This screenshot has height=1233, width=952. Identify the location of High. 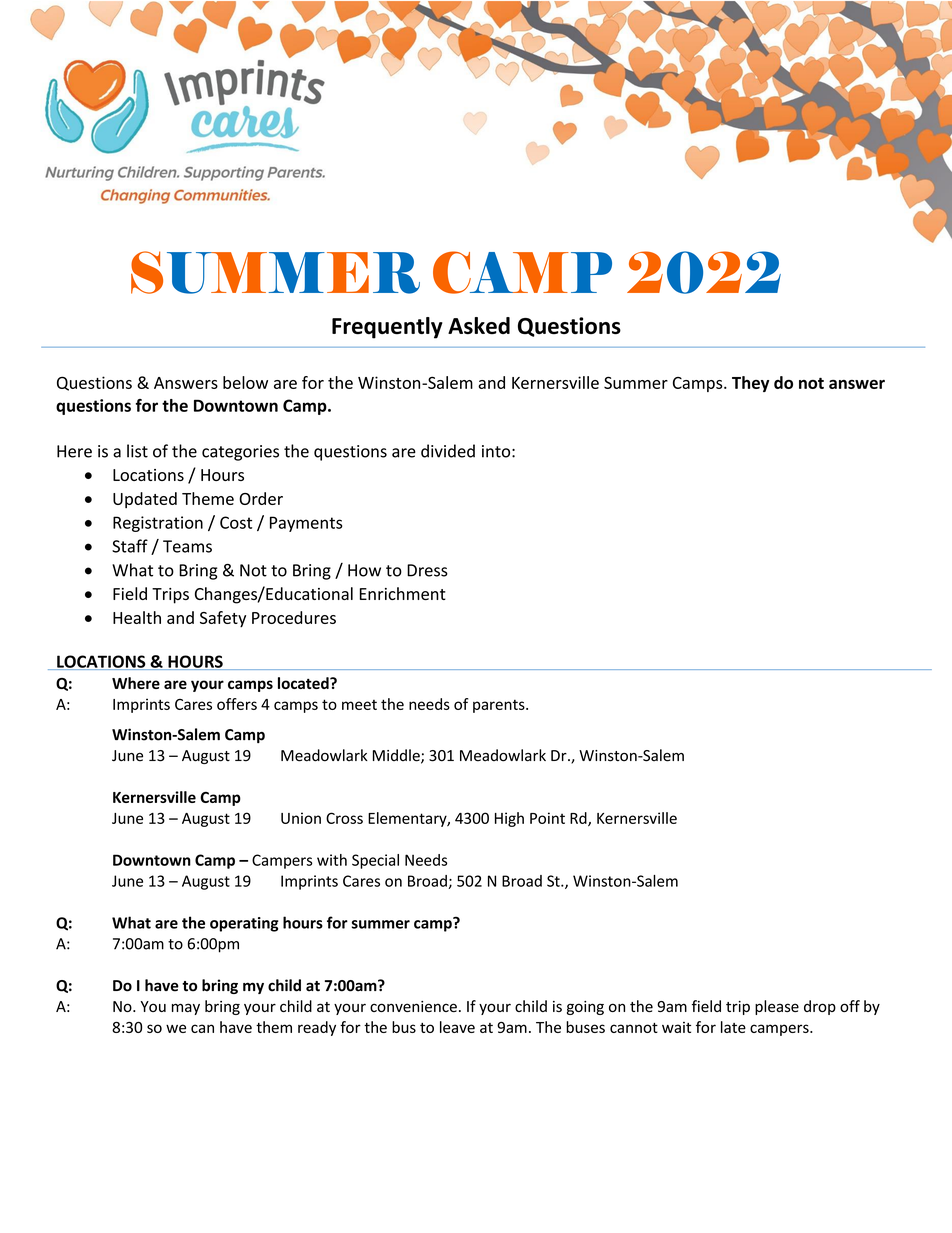
(509, 819).
